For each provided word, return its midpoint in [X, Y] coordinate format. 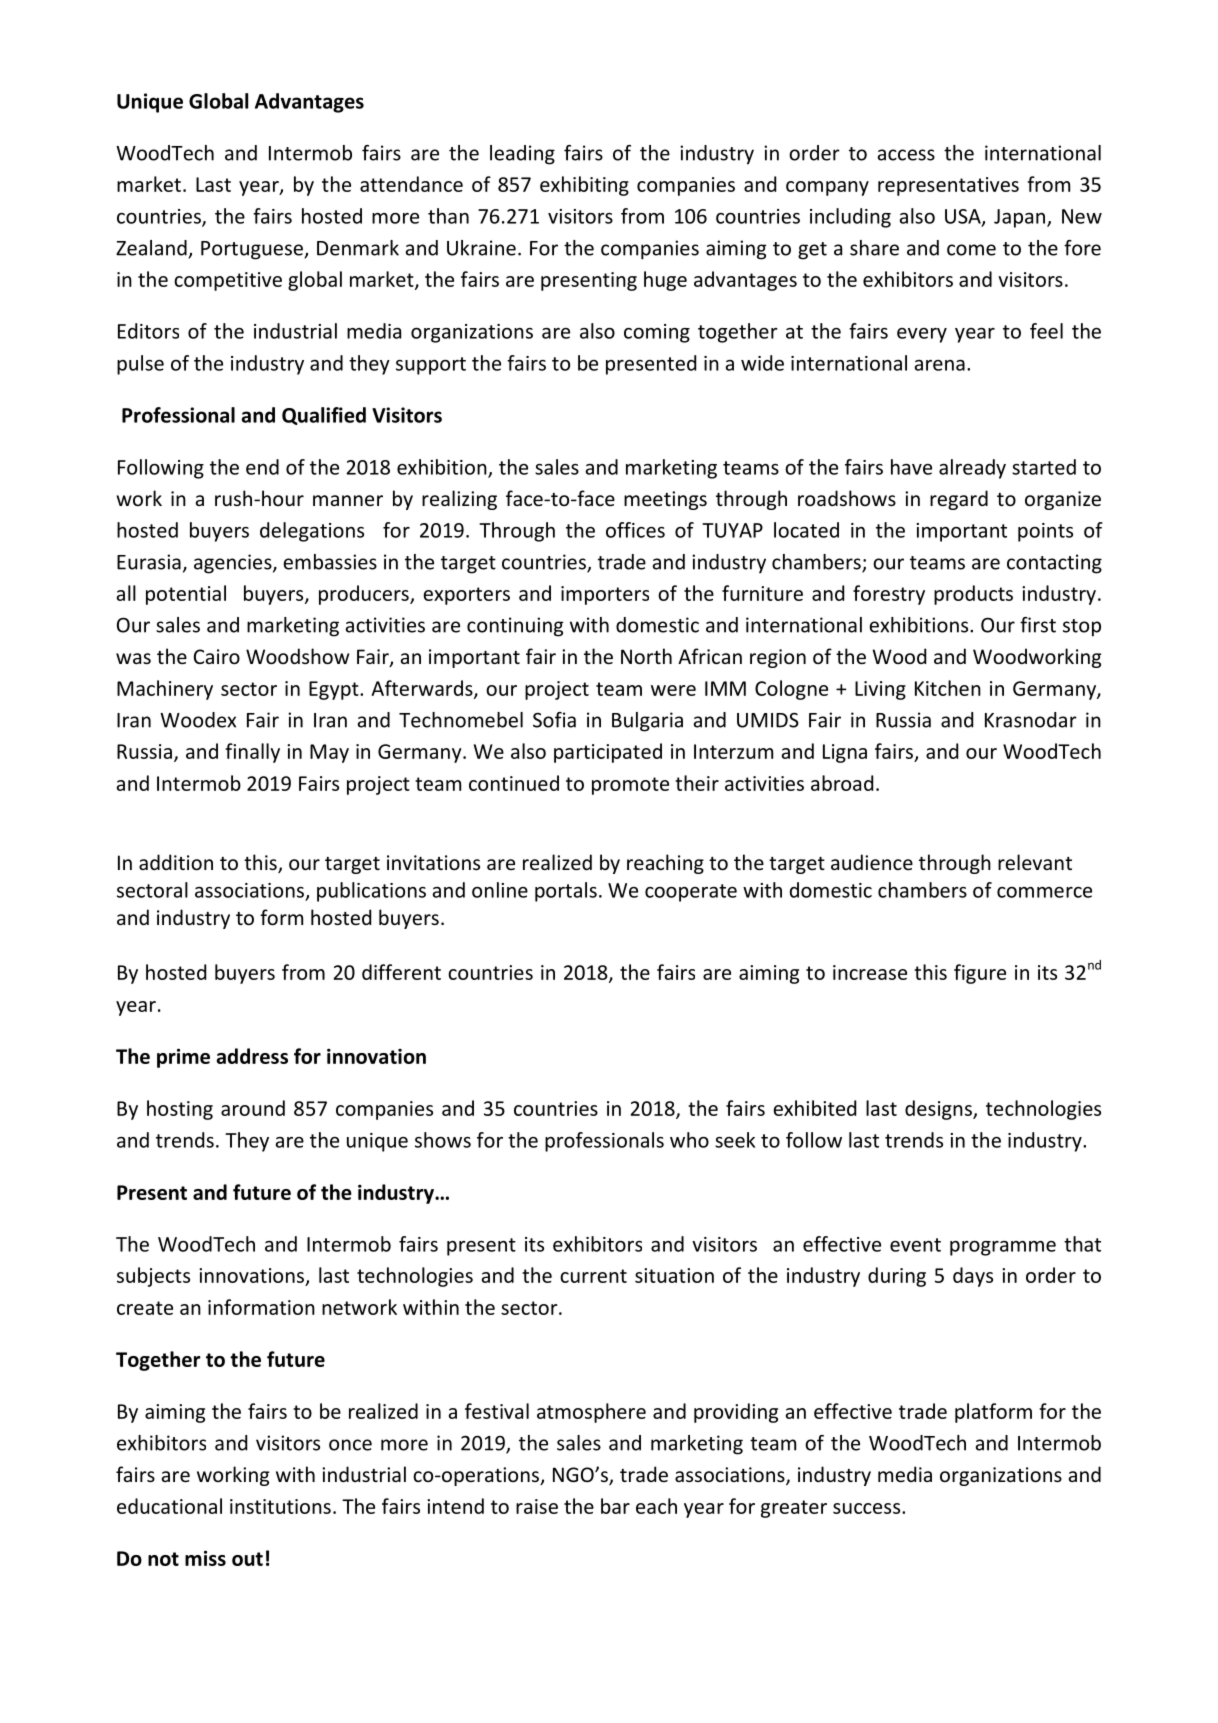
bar [615, 1506]
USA [964, 217]
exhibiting [584, 186]
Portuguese [253, 250]
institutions [280, 1506]
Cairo [217, 656]
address [252, 1056]
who [689, 1140]
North [646, 656]
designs [939, 1110]
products [973, 595]
